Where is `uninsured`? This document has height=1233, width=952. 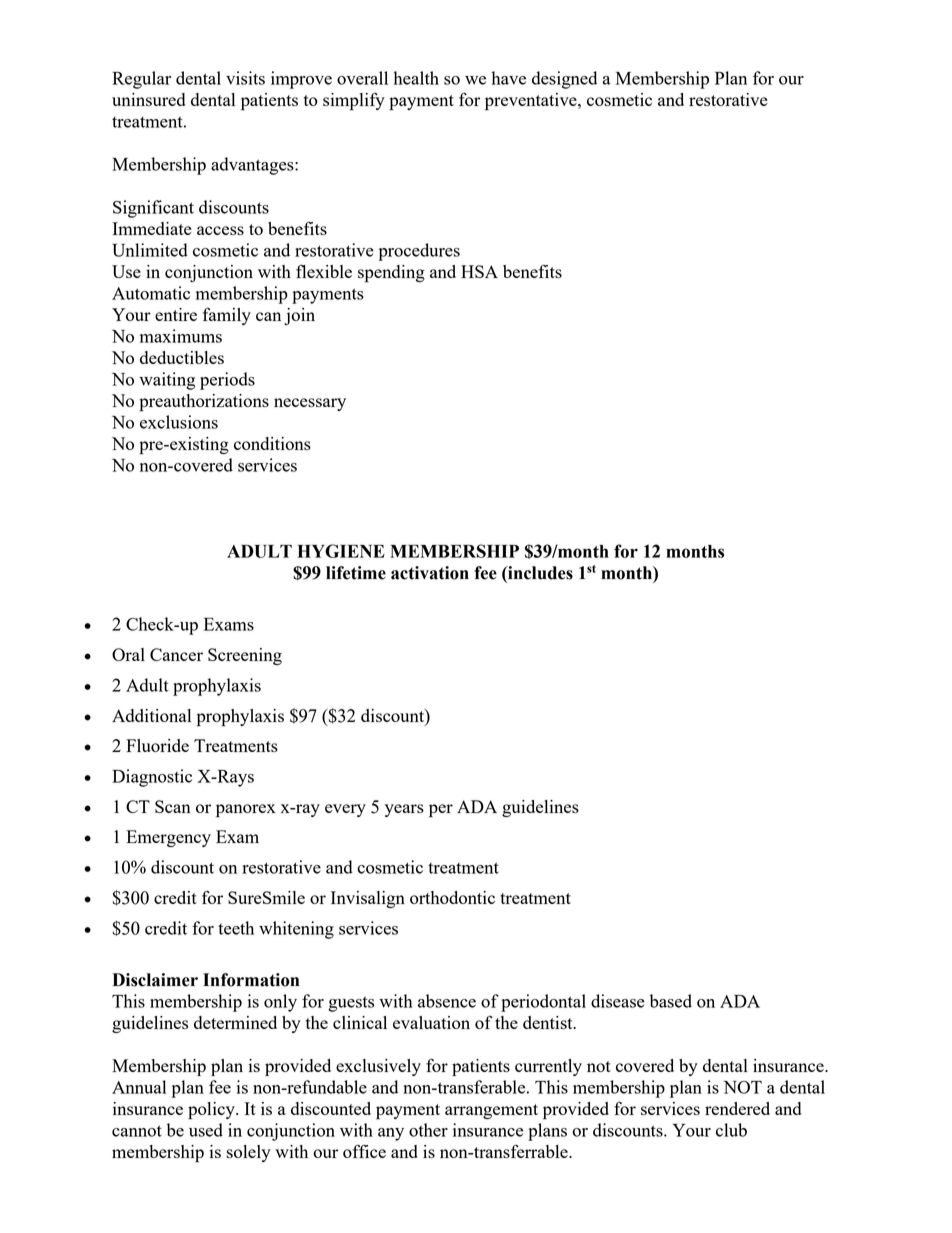
uninsured is located at coordinates (148, 99).
